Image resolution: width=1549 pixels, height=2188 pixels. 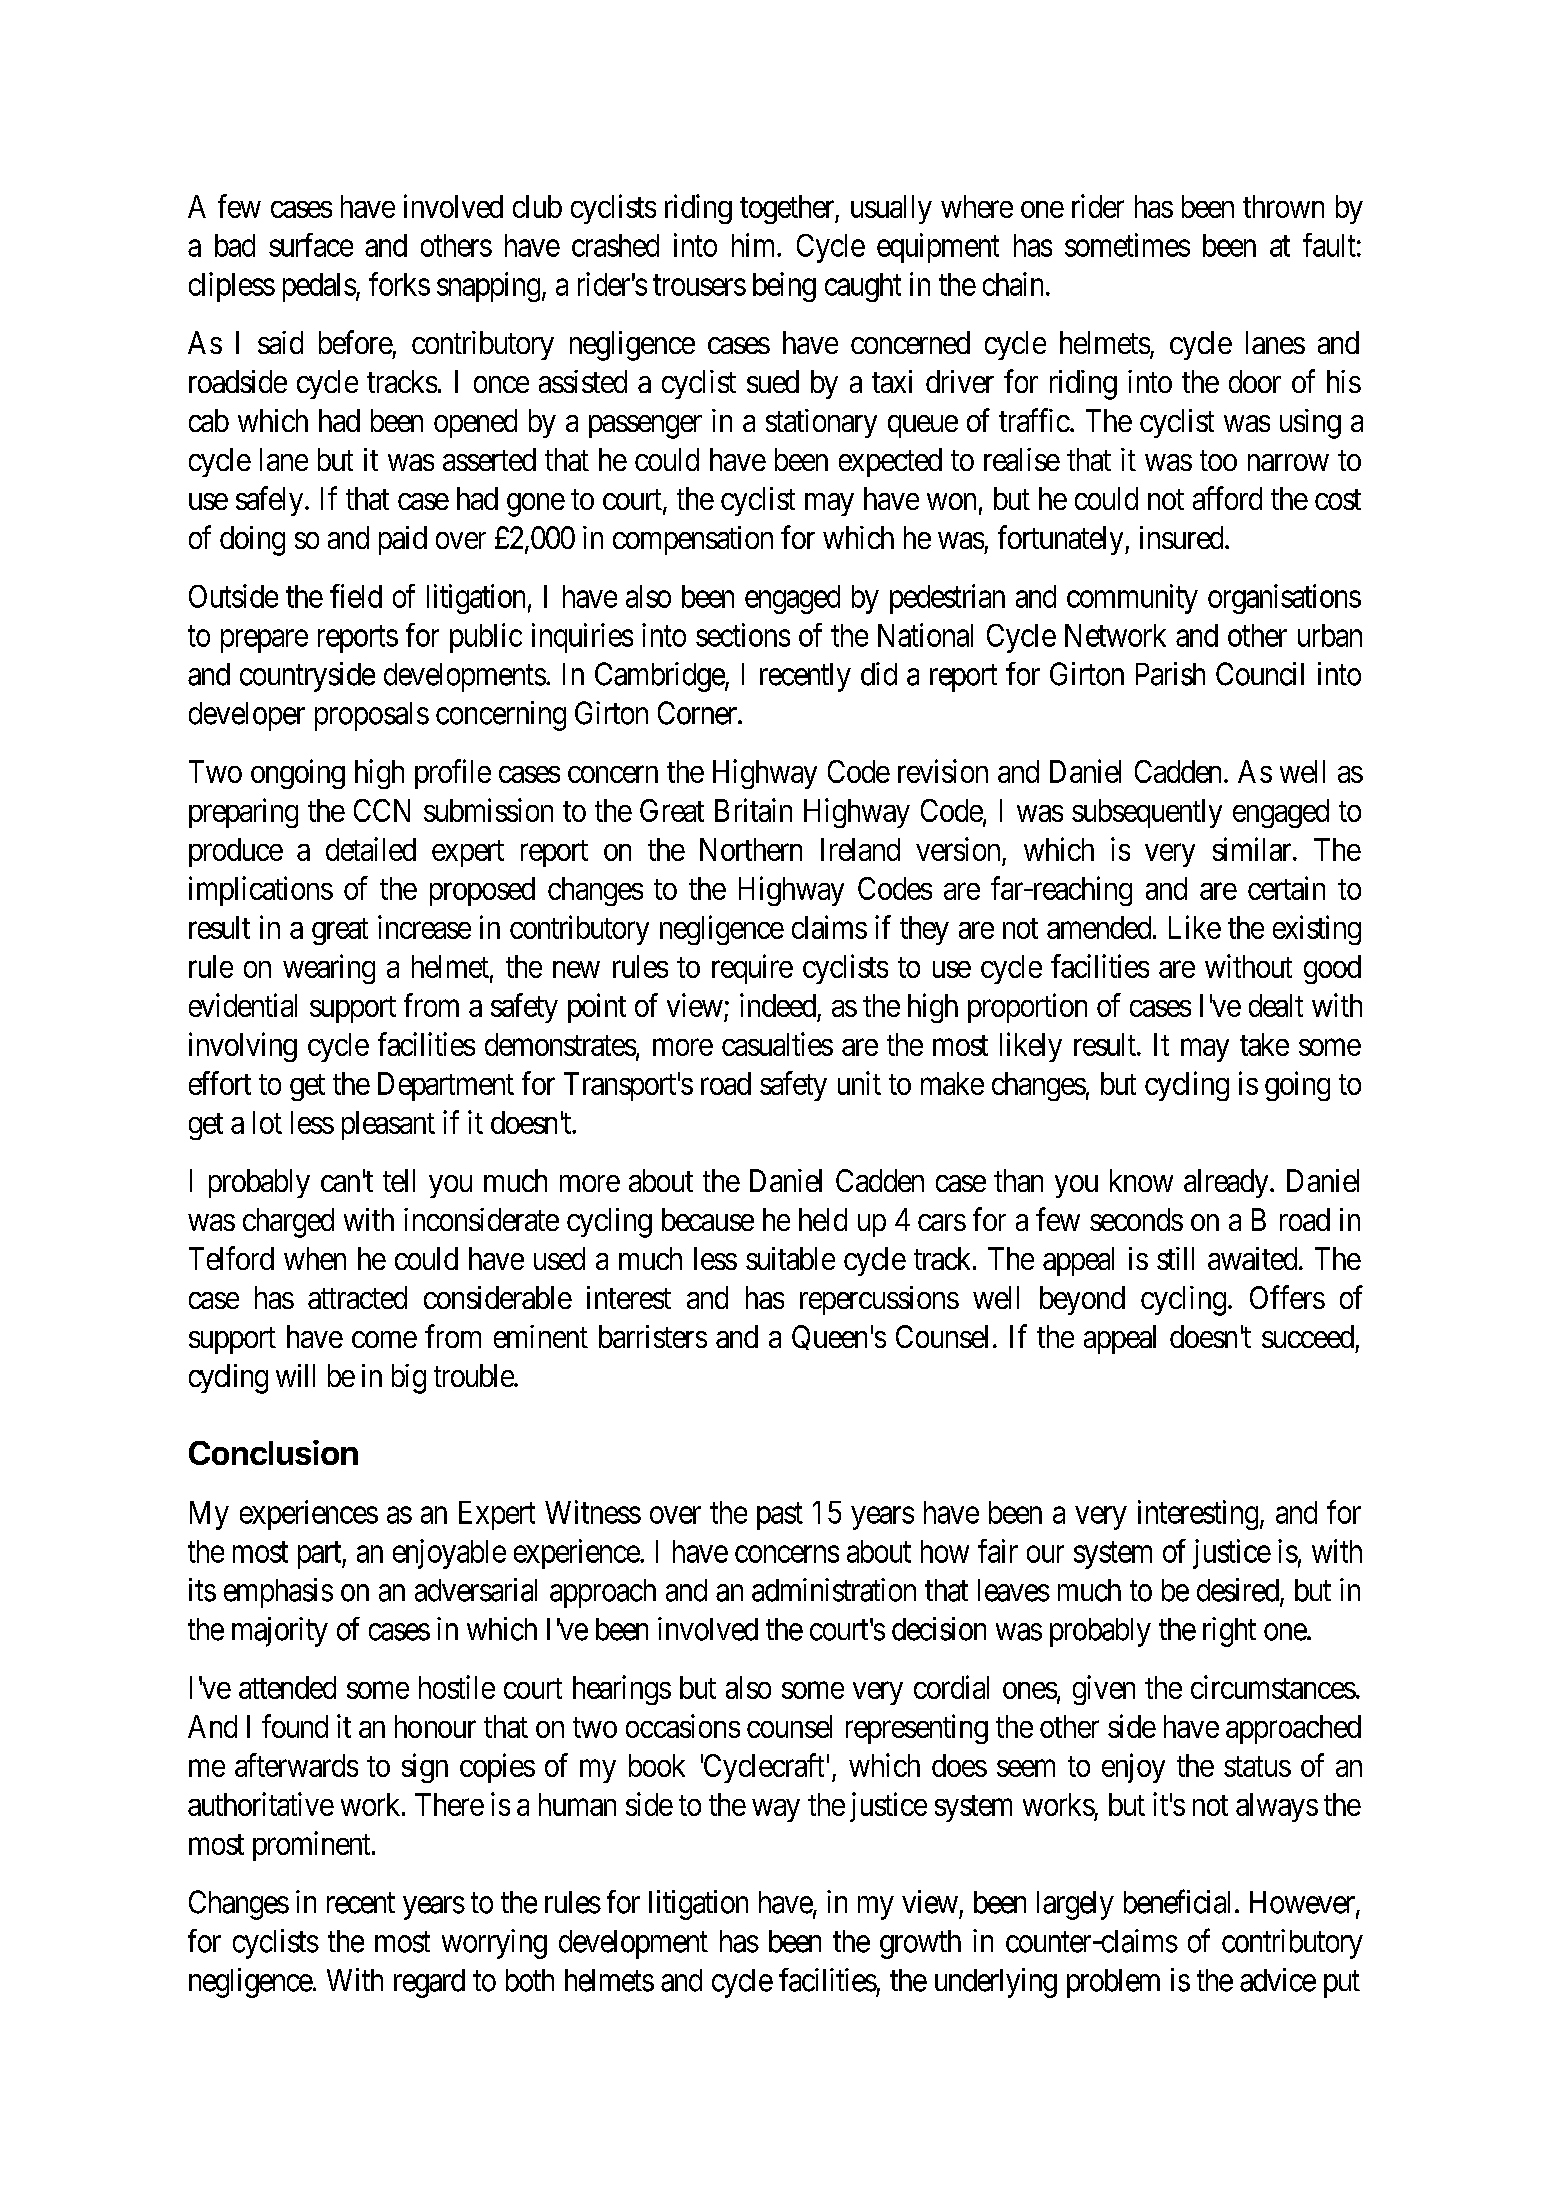 I want to click on surface, so click(x=311, y=245).
